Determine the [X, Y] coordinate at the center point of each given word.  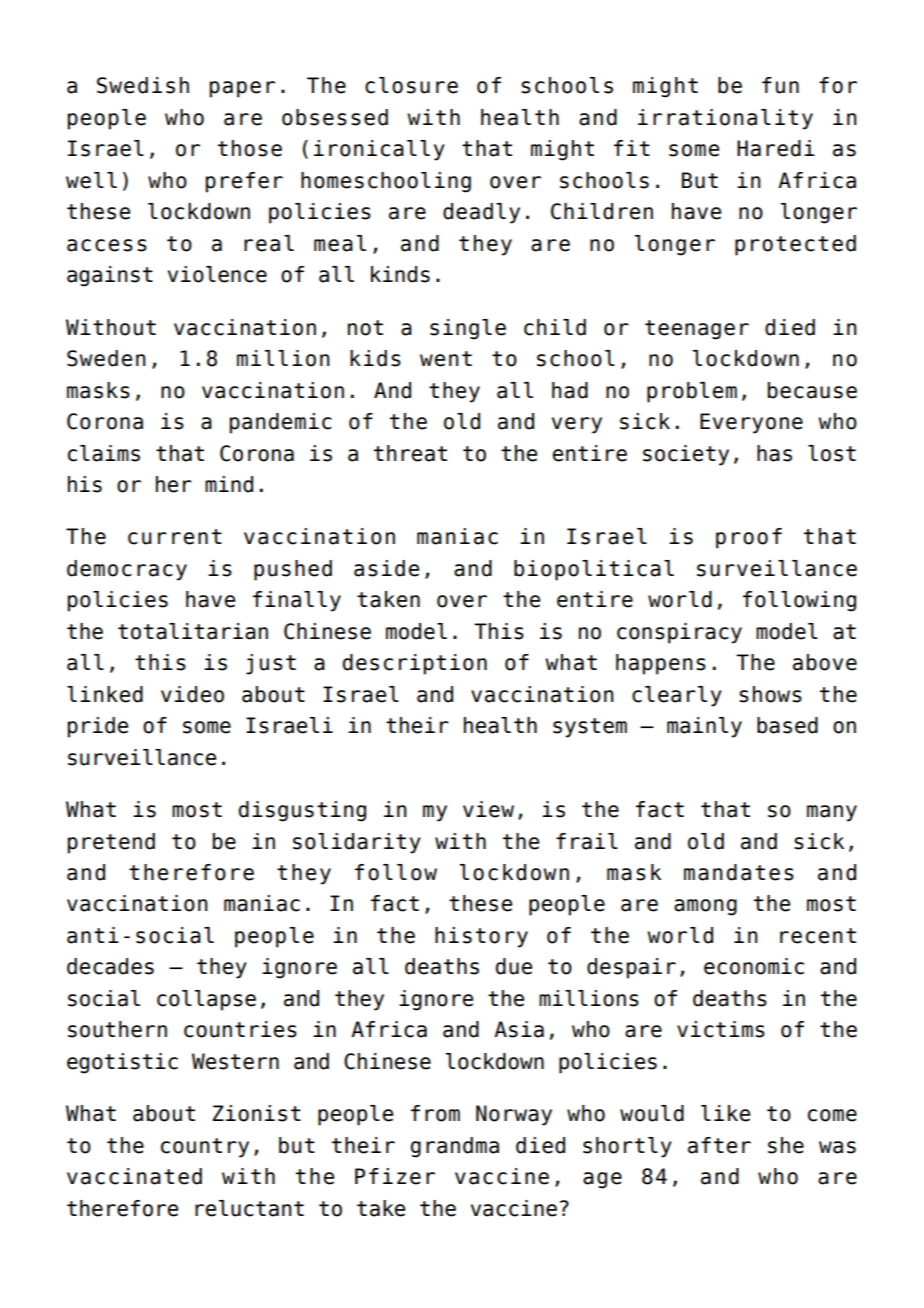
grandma [455, 1147]
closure [411, 85]
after [719, 1145]
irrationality [725, 119]
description [415, 664]
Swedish [143, 85]
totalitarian [193, 631]
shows [770, 694]
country [205, 1148]
